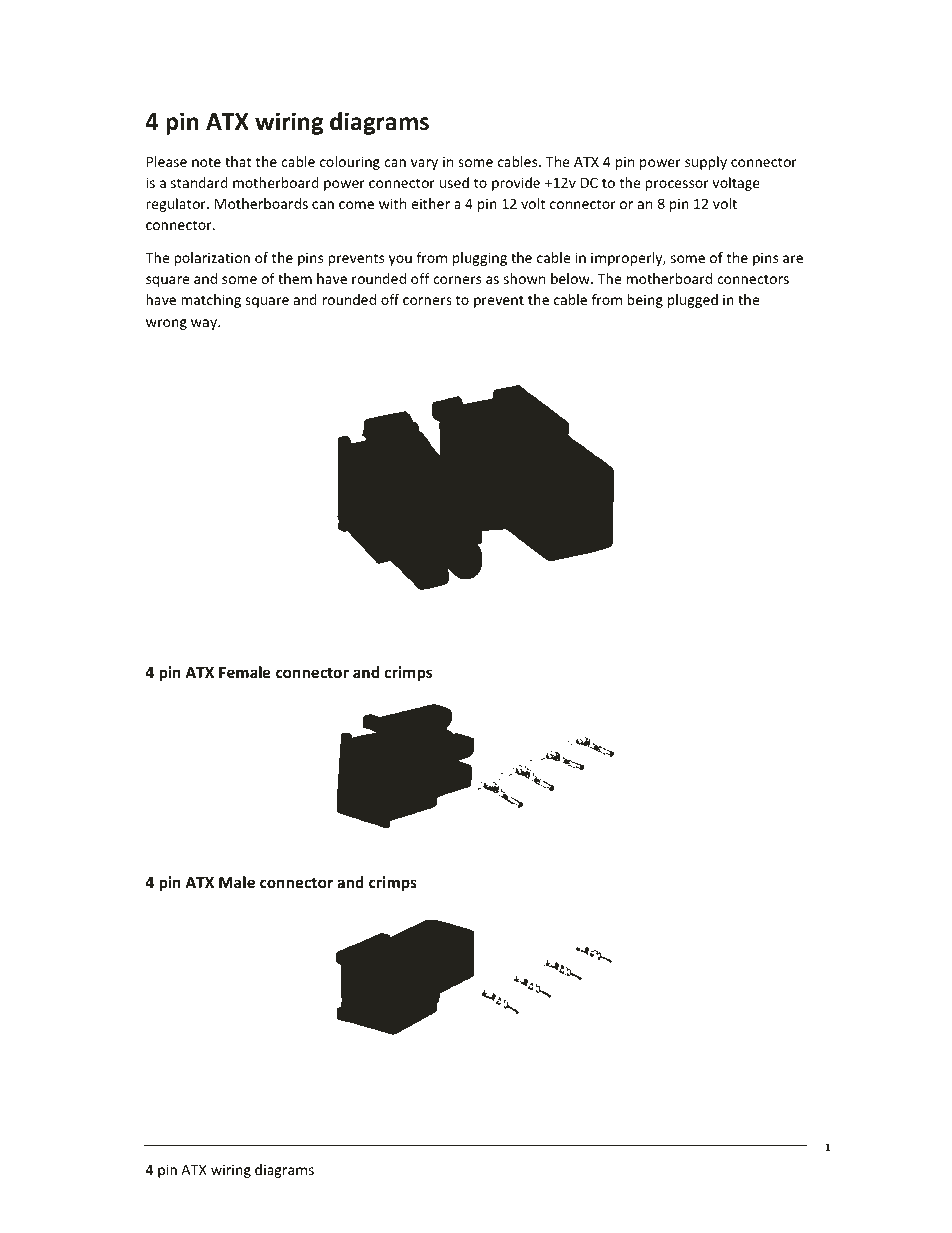 The height and width of the image is (1233, 952). What do you see at coordinates (212, 259) in the image?
I see `polarization` at bounding box center [212, 259].
